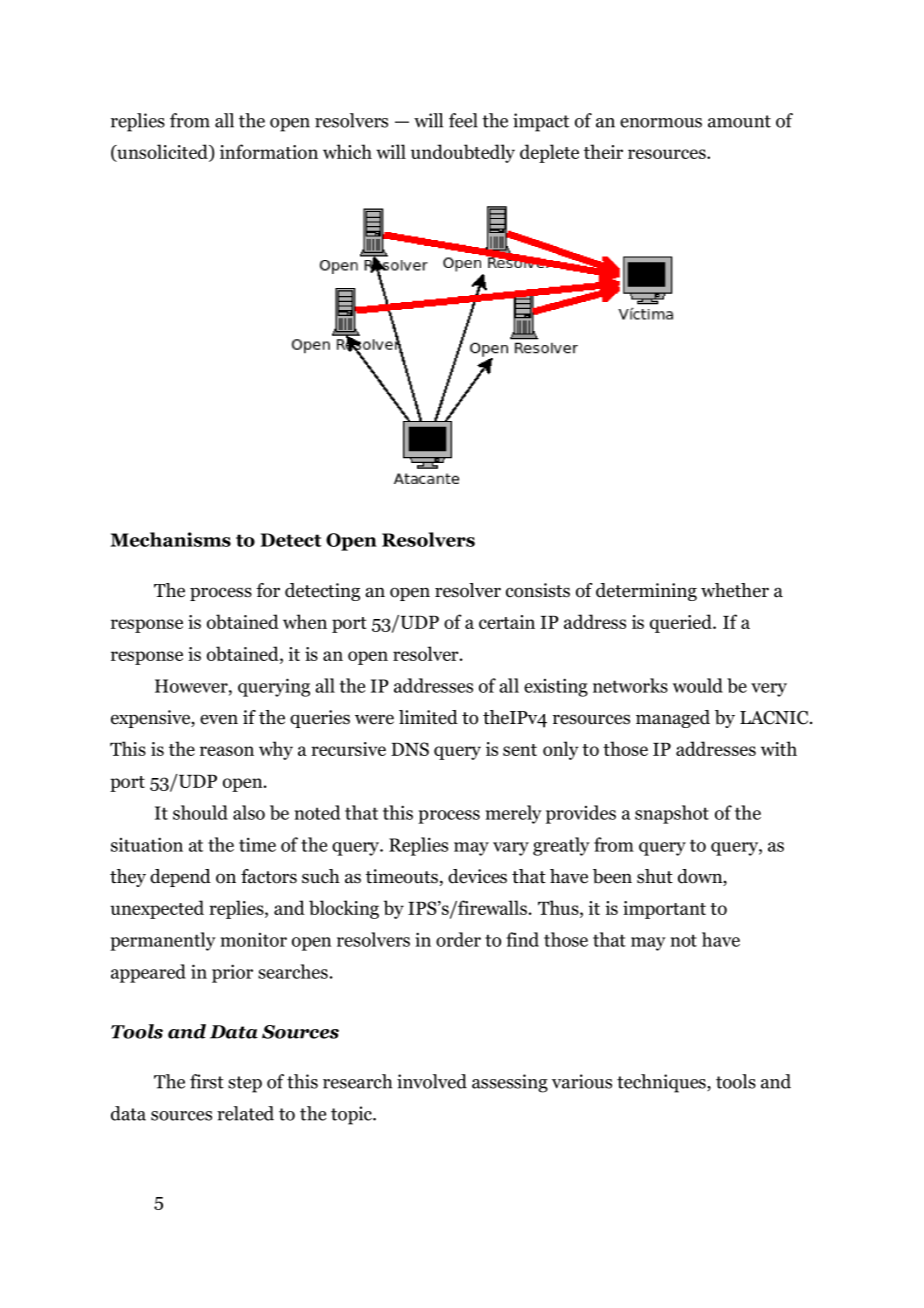 The image size is (924, 1308). I want to click on certain, so click(507, 622).
